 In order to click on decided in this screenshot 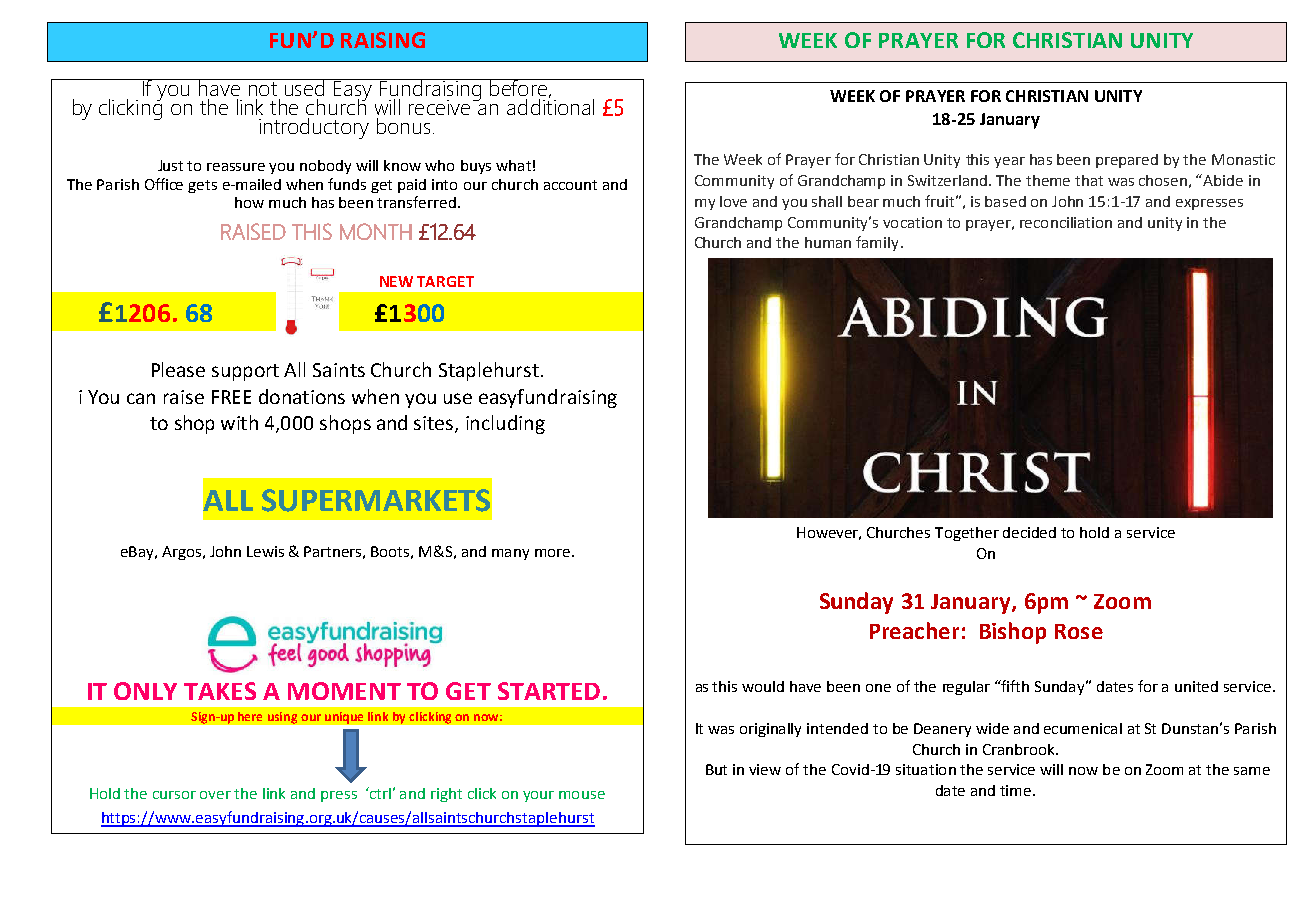, I will do `click(1029, 532)`.
